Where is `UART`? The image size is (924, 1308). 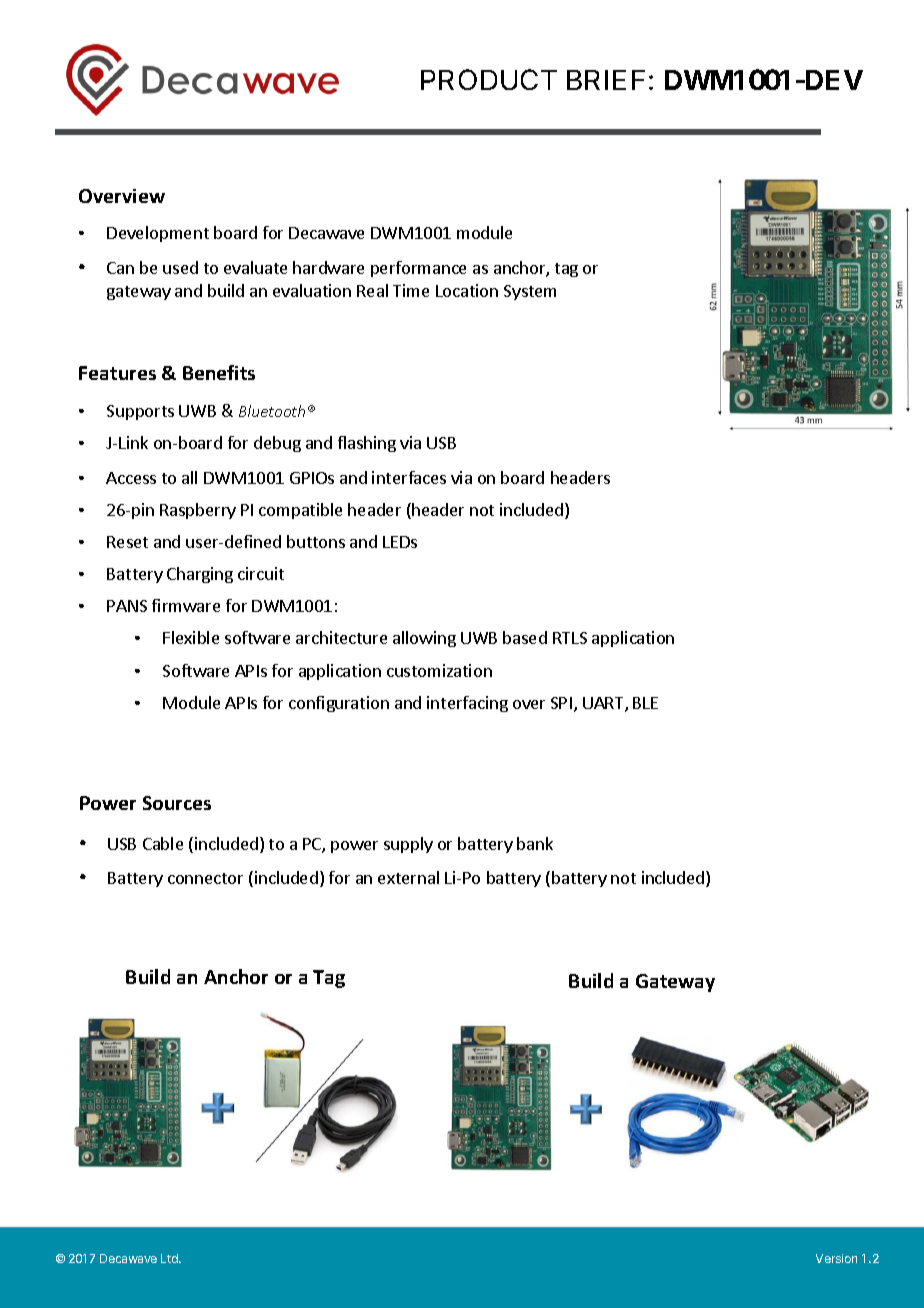
UART is located at coordinates (604, 704).
